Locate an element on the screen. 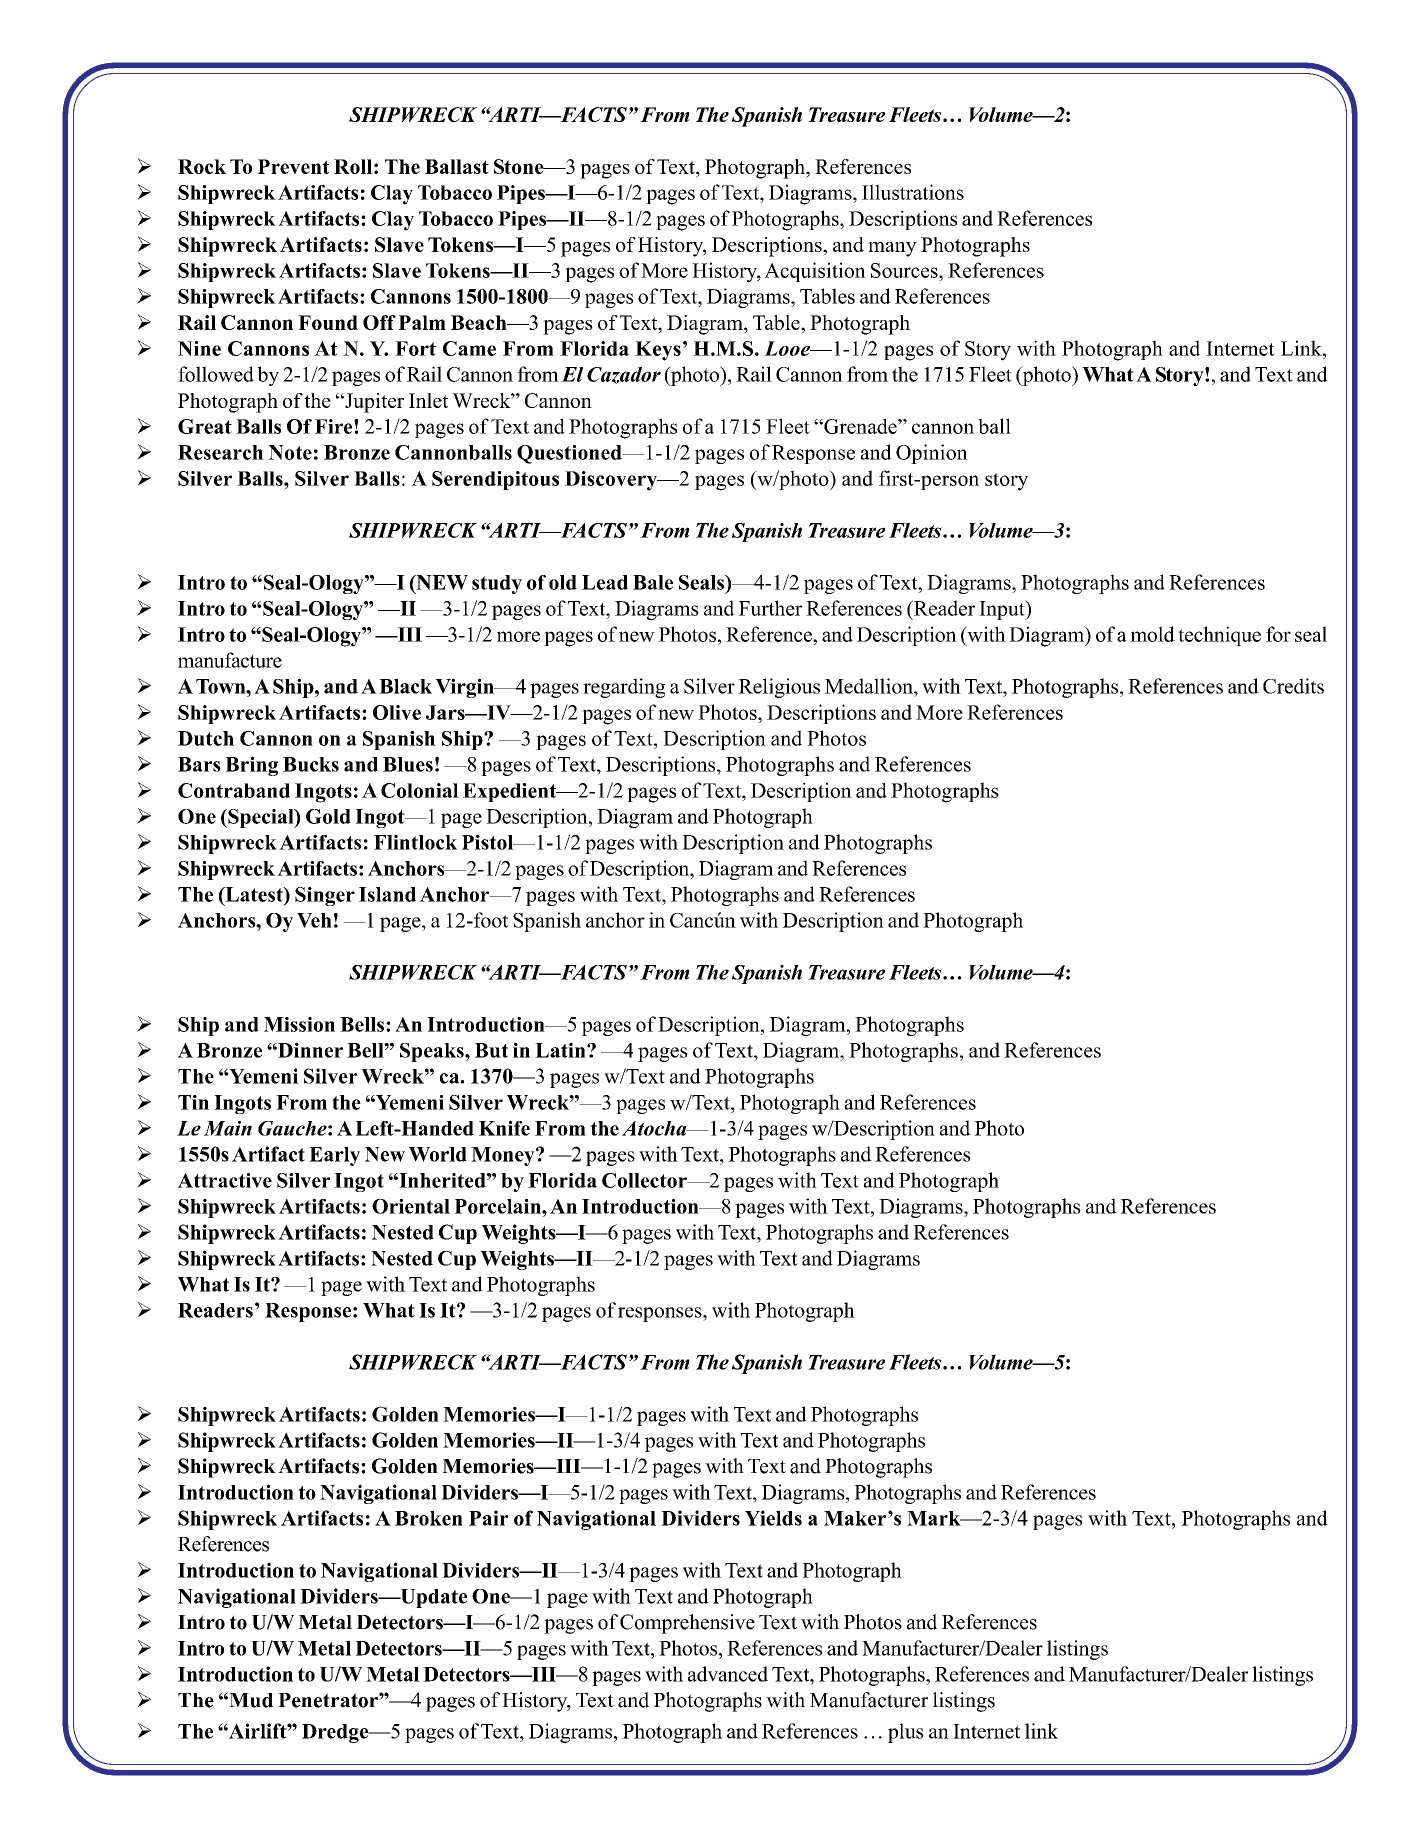 The image size is (1420, 1838). Black is located at coordinates (405, 686).
